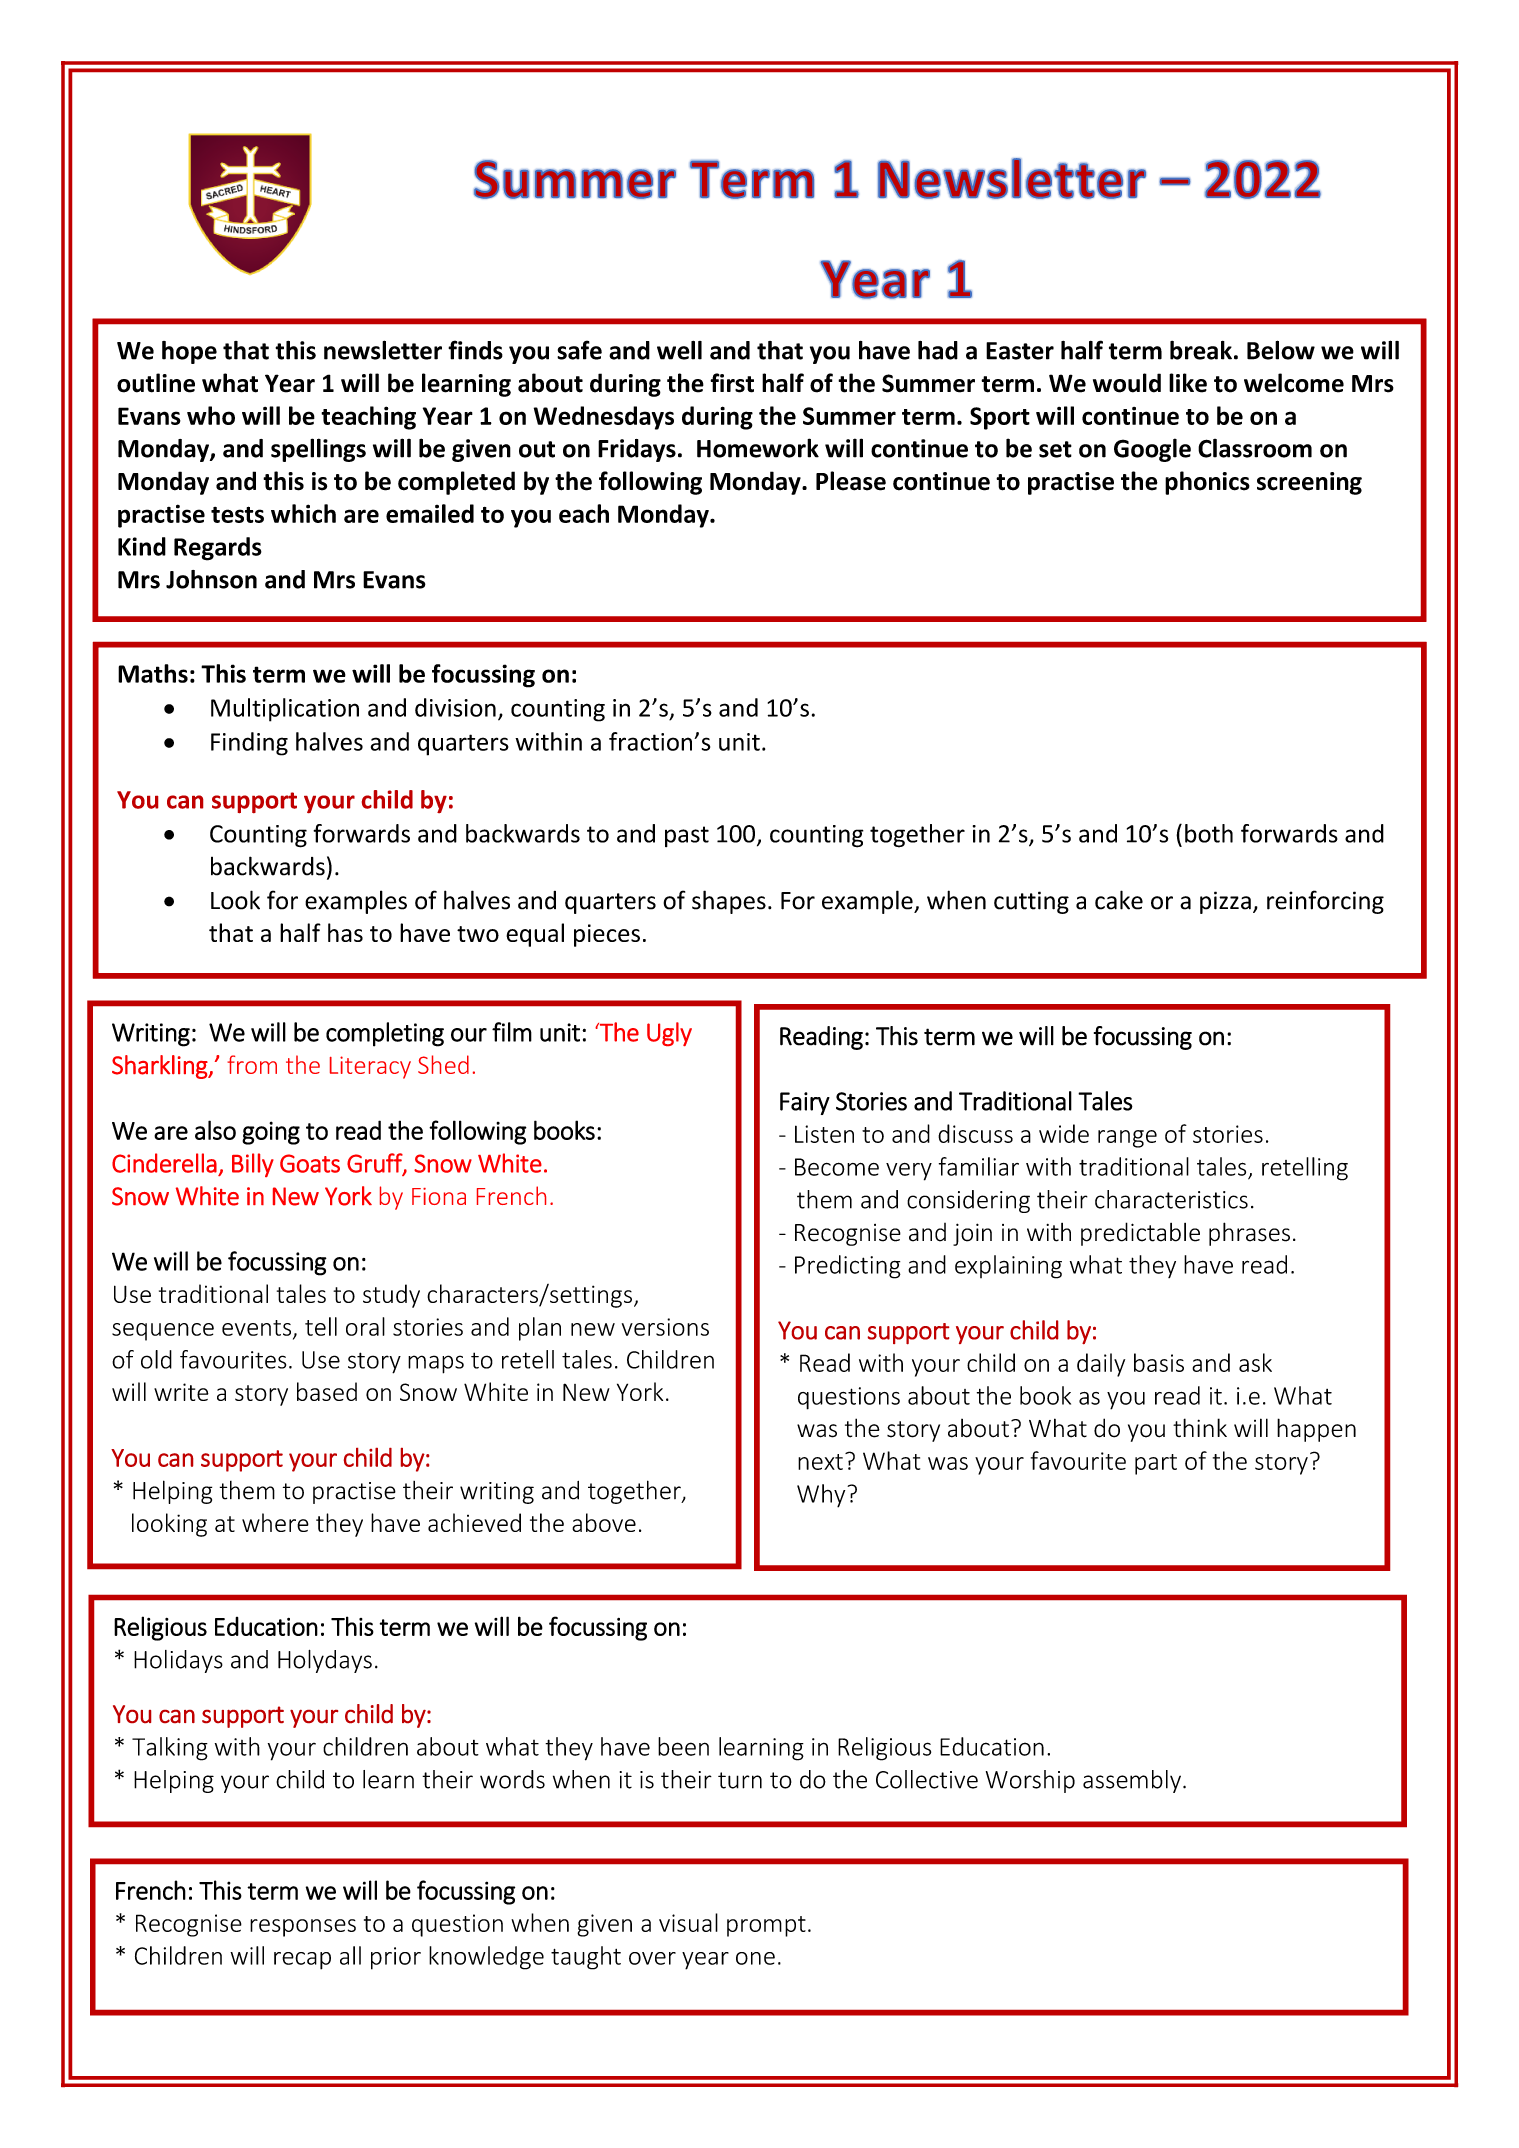 The width and height of the document is (1519, 2148). I want to click on like, so click(1188, 383).
